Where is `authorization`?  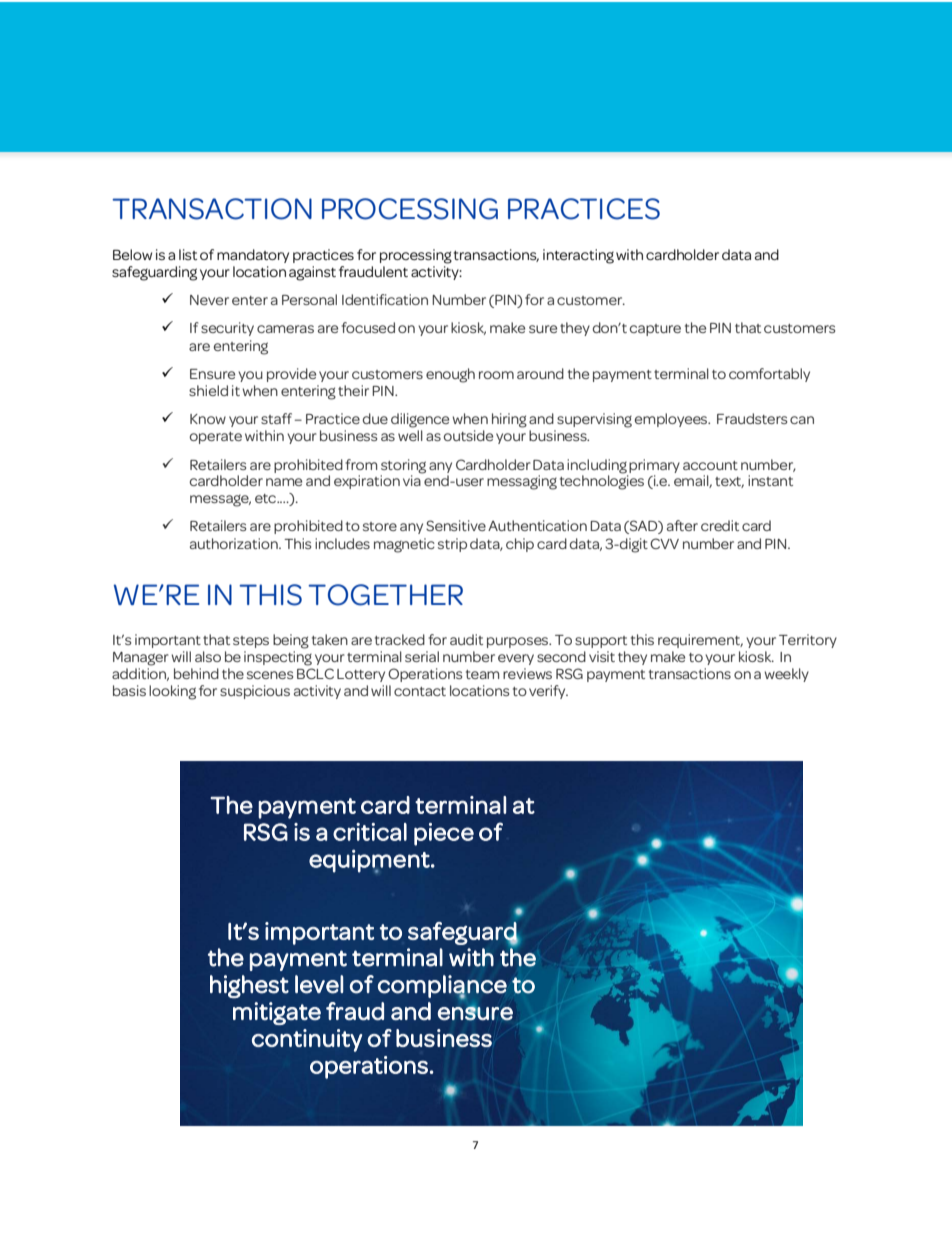 authorization is located at coordinates (235, 543).
